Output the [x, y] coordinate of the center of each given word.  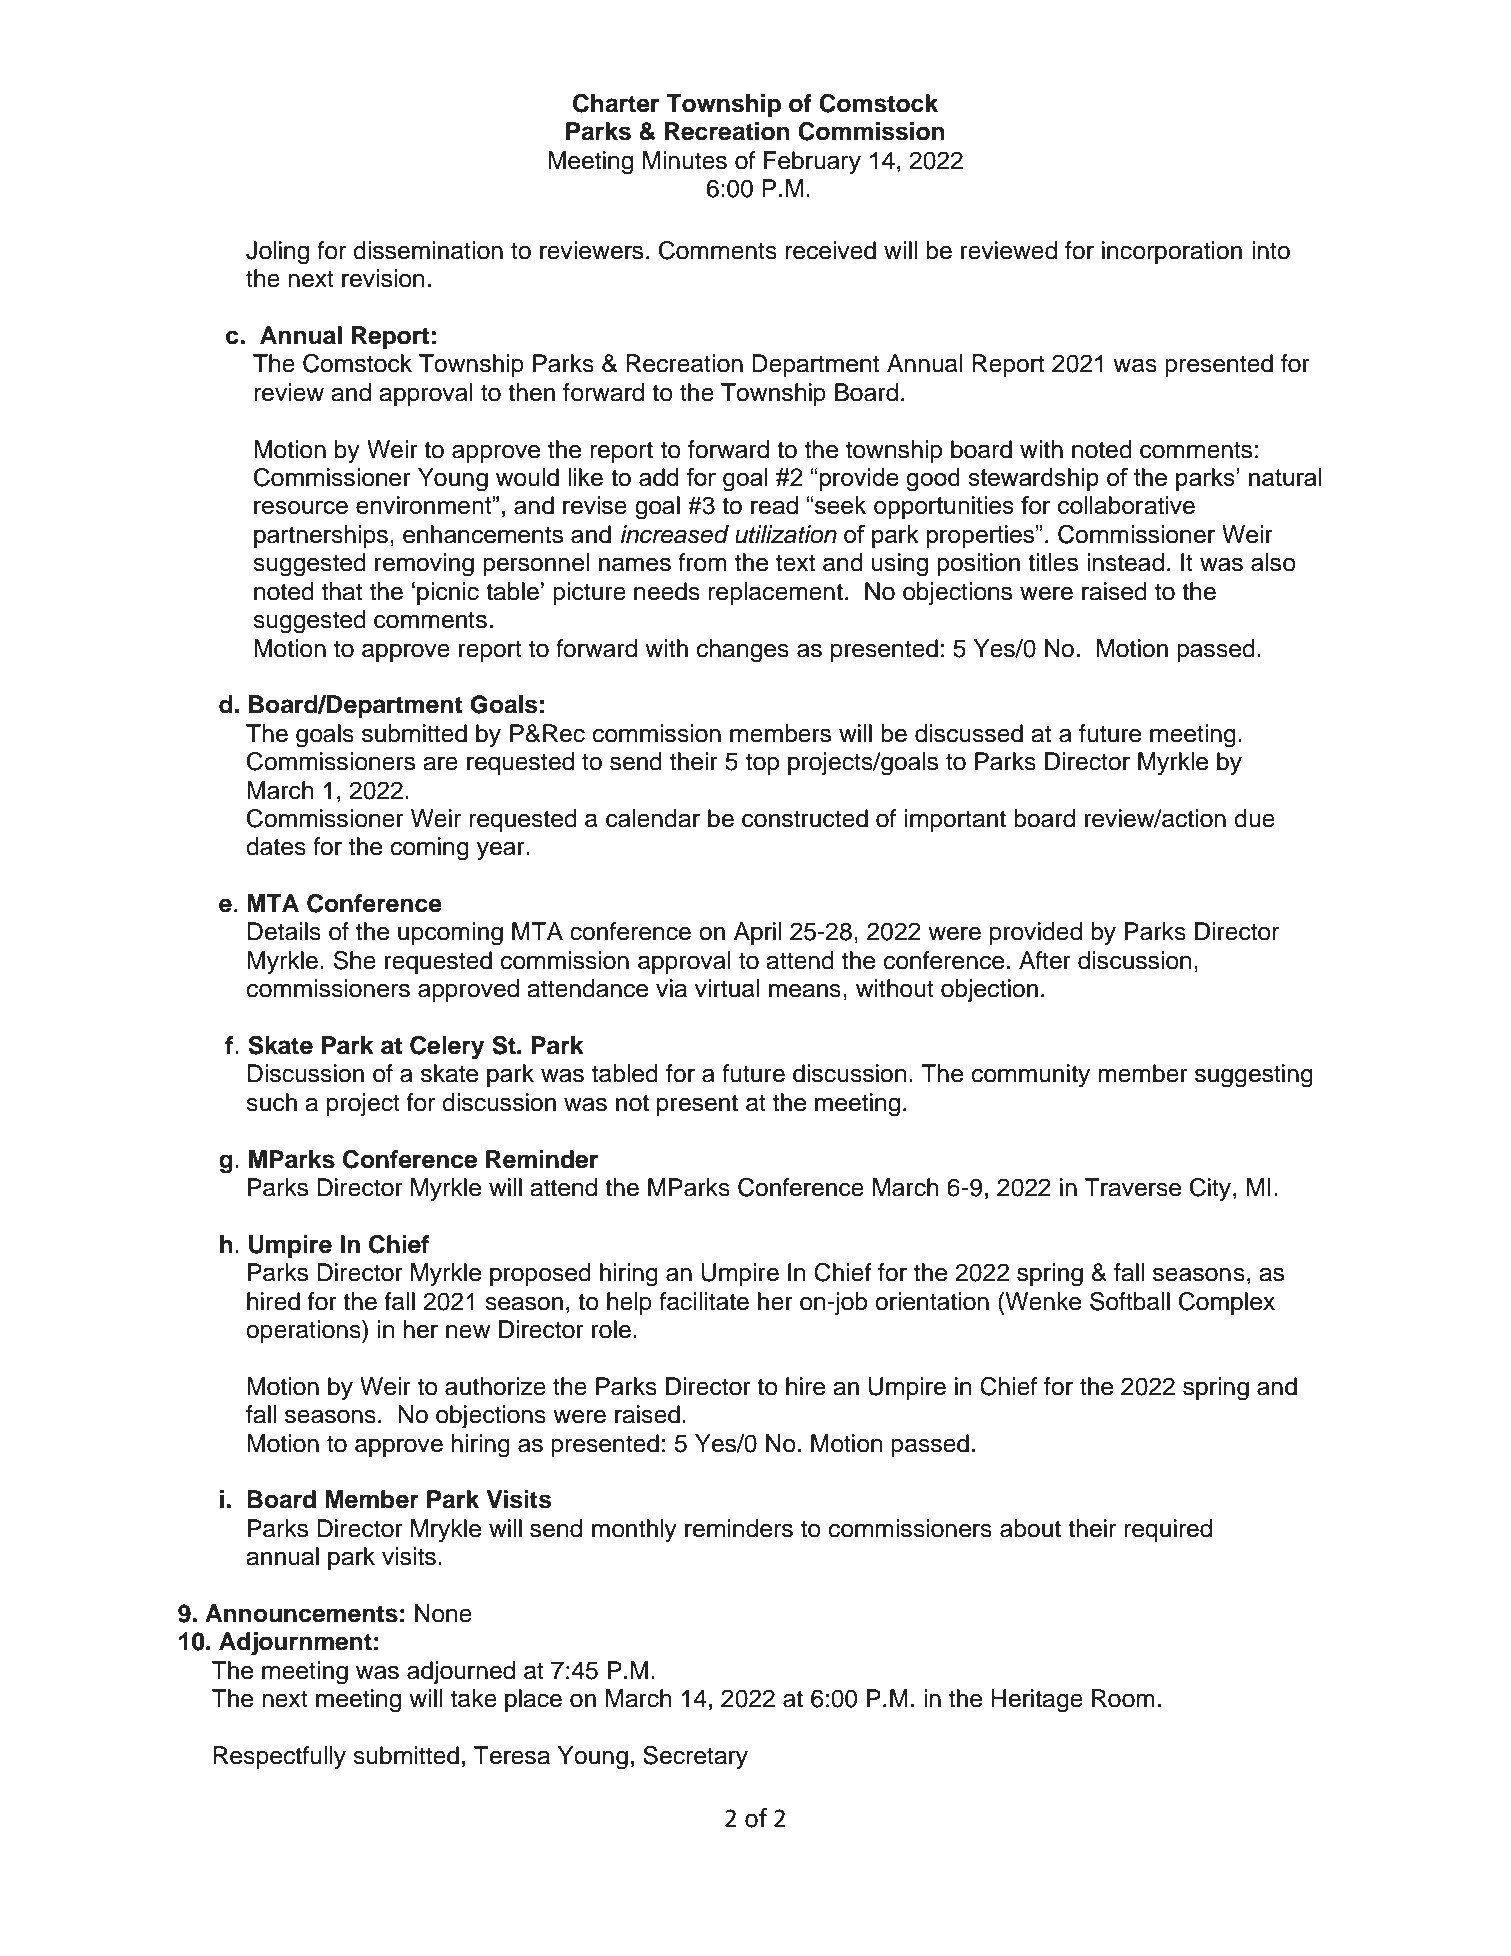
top [762, 764]
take [474, 1698]
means [805, 990]
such [271, 1102]
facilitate [704, 1301]
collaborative [1126, 505]
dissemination [428, 250]
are [440, 763]
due [1254, 818]
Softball [1130, 1301]
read [774, 505]
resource [301, 507]
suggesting [1254, 1076]
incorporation [1172, 252]
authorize [495, 1386]
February [812, 163]
